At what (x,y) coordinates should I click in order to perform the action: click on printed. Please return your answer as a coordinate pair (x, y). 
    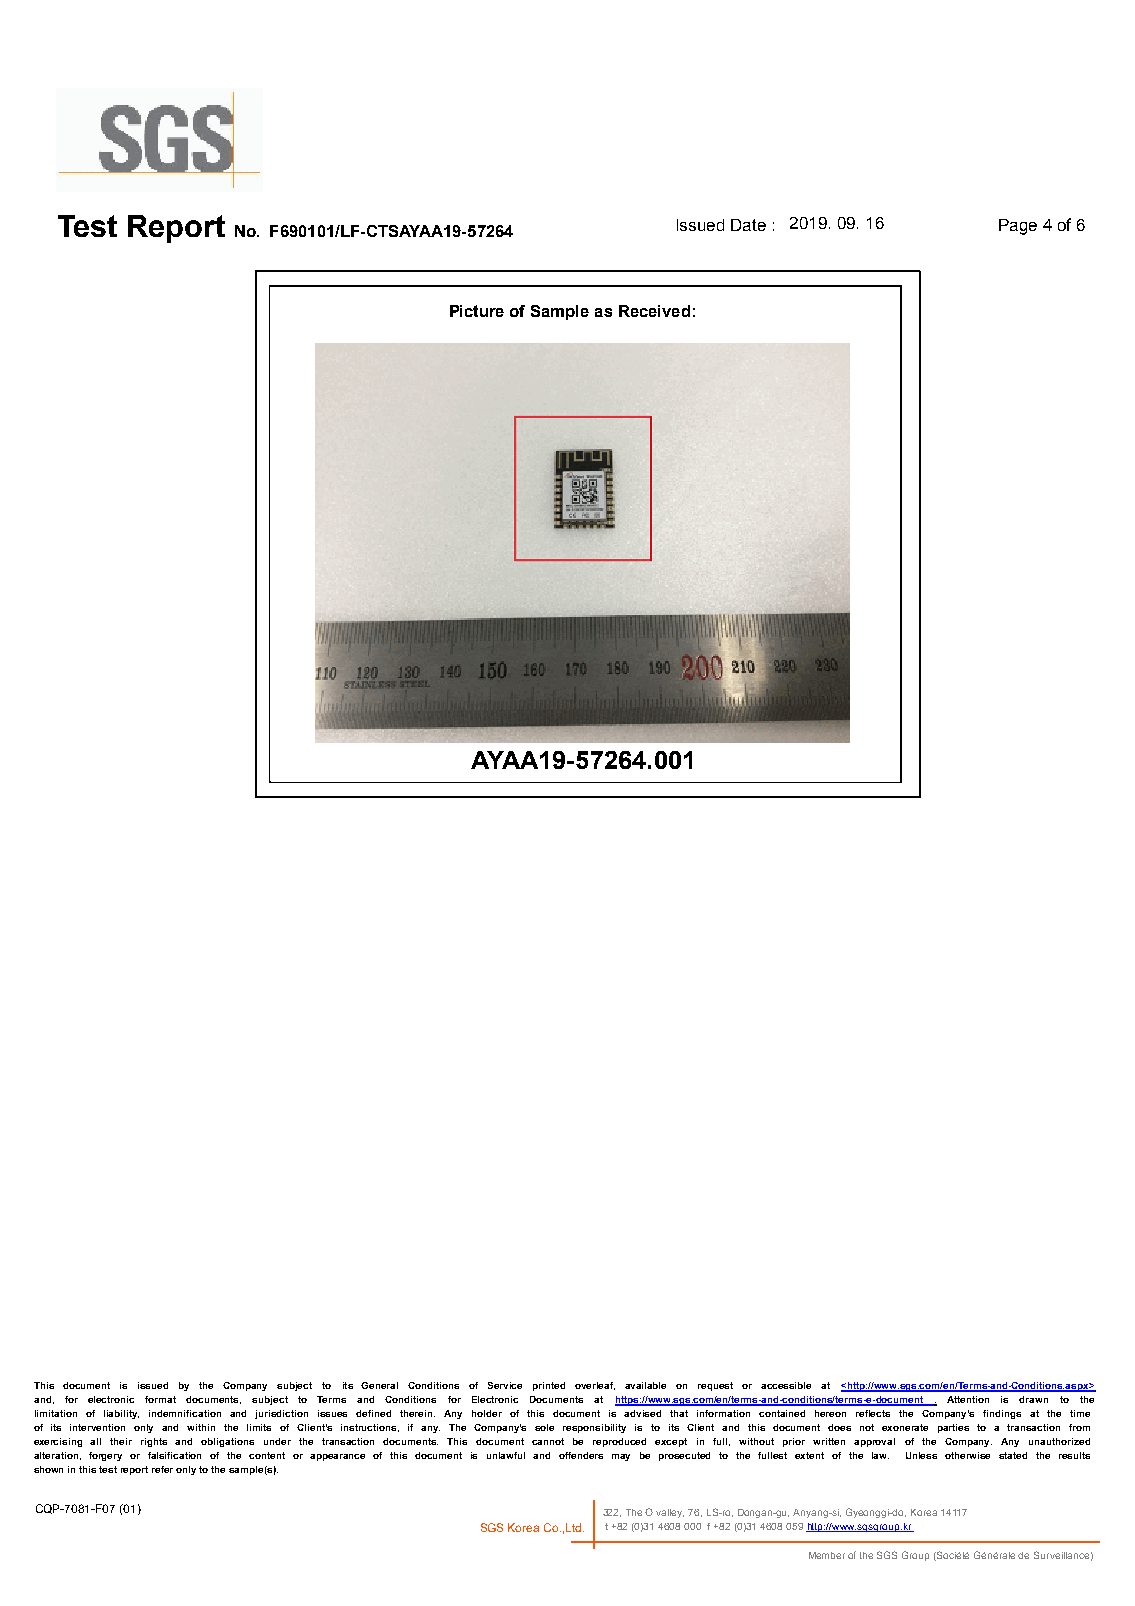
    Looking at the image, I should click on (549, 1386).
